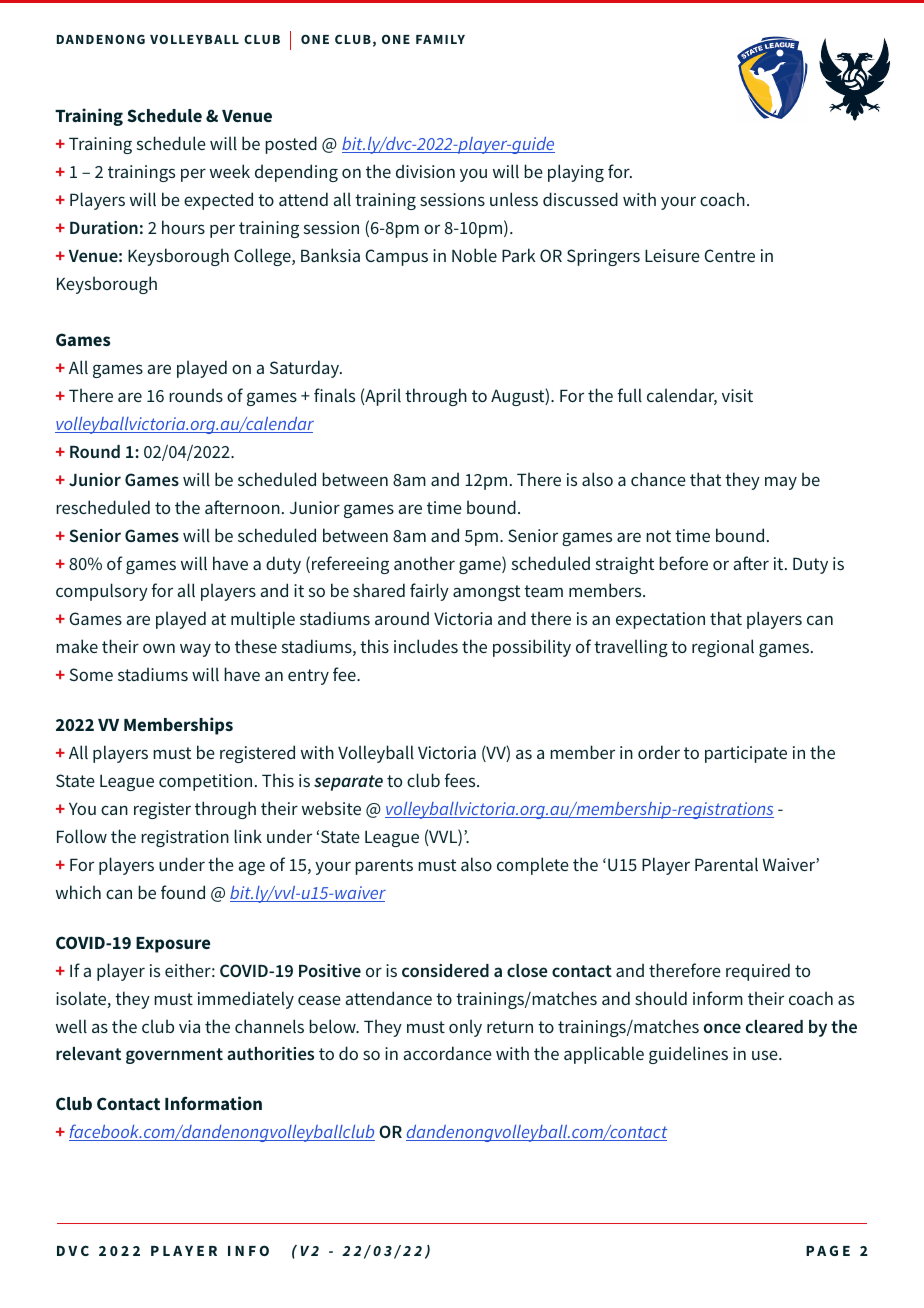 The width and height of the document is (924, 1308). I want to click on order, so click(659, 752).
